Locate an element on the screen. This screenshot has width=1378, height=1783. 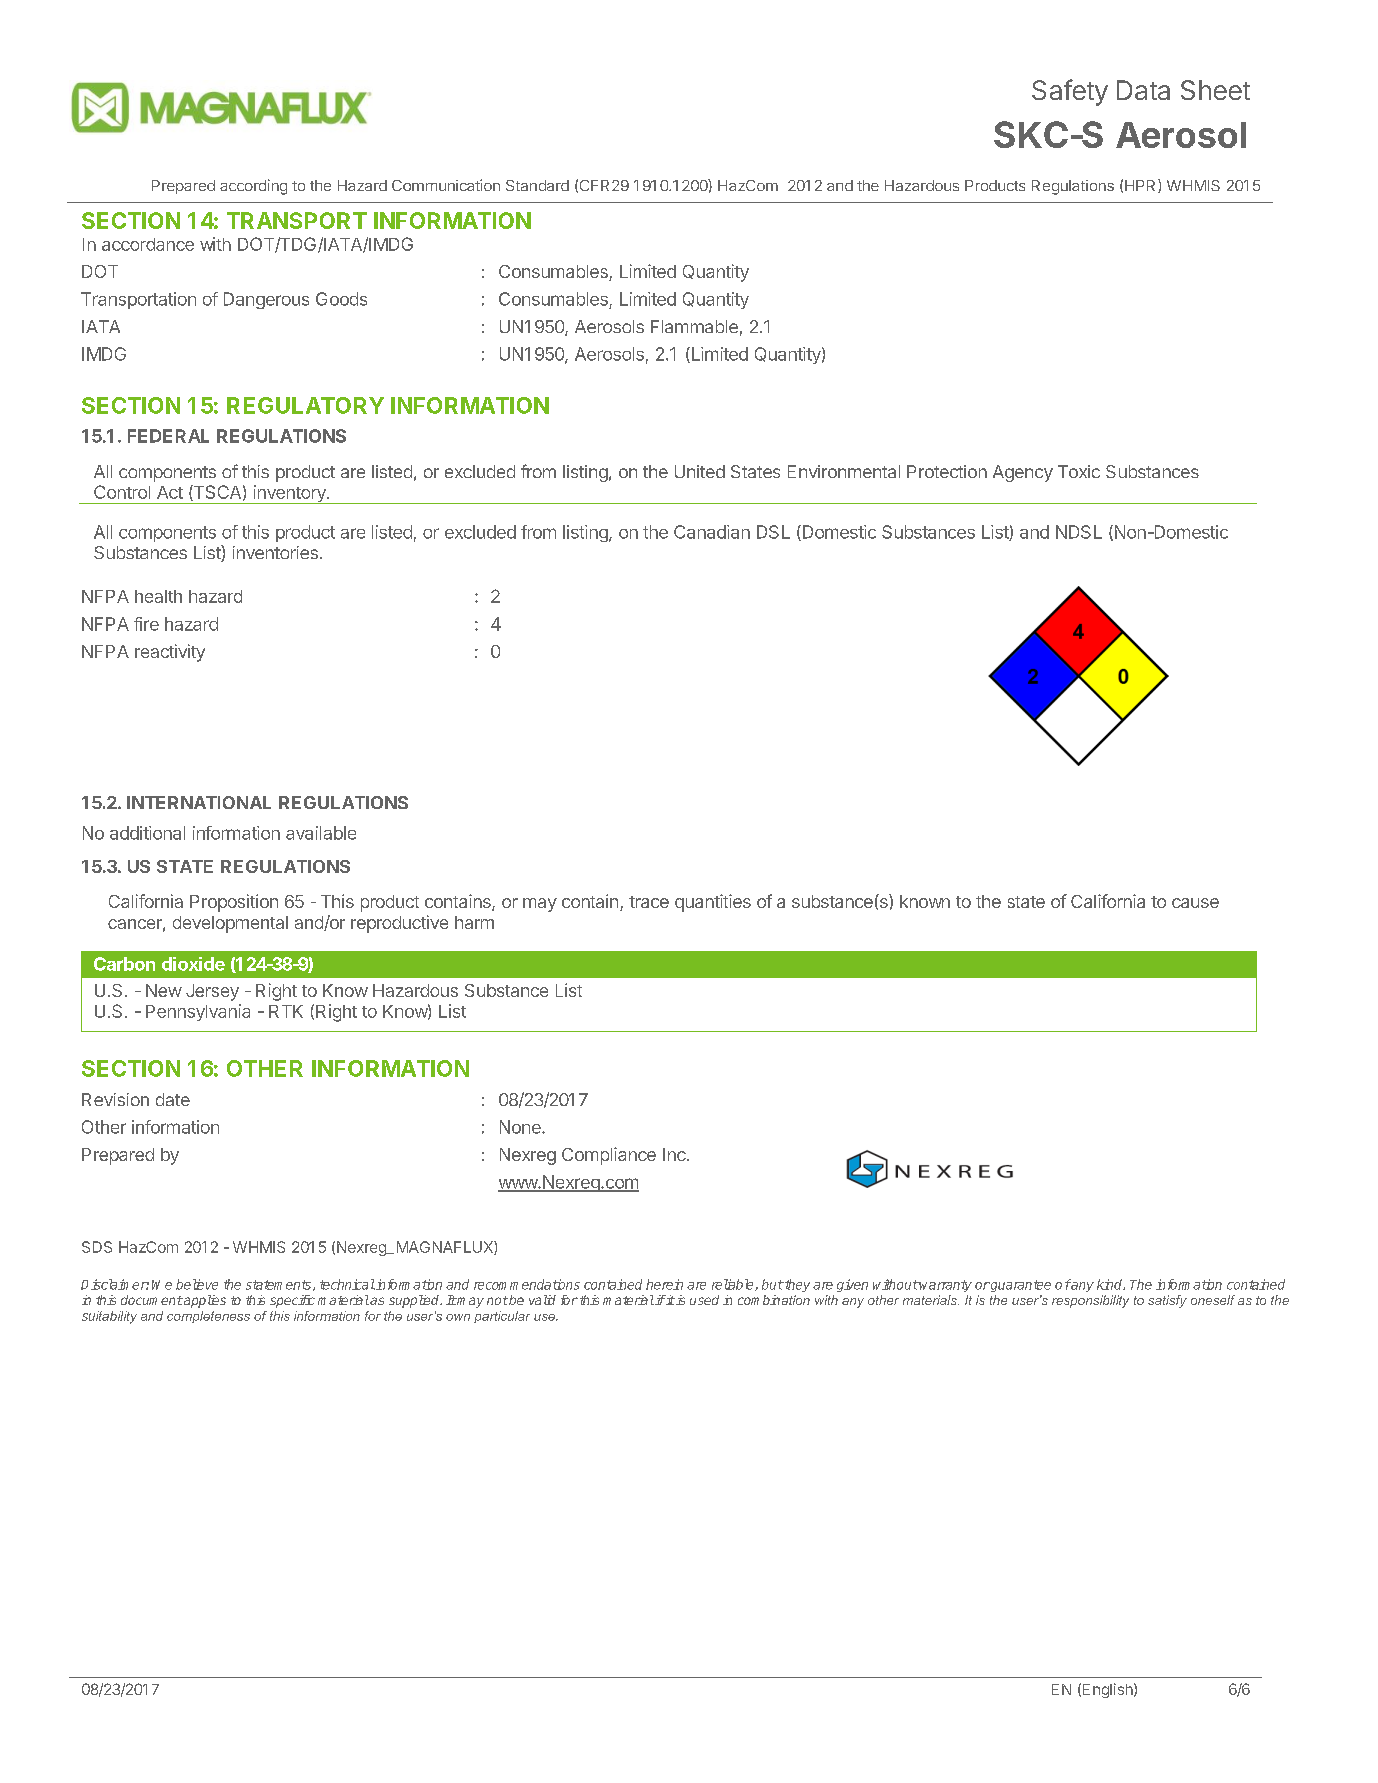
believe is located at coordinates (197, 1284).
